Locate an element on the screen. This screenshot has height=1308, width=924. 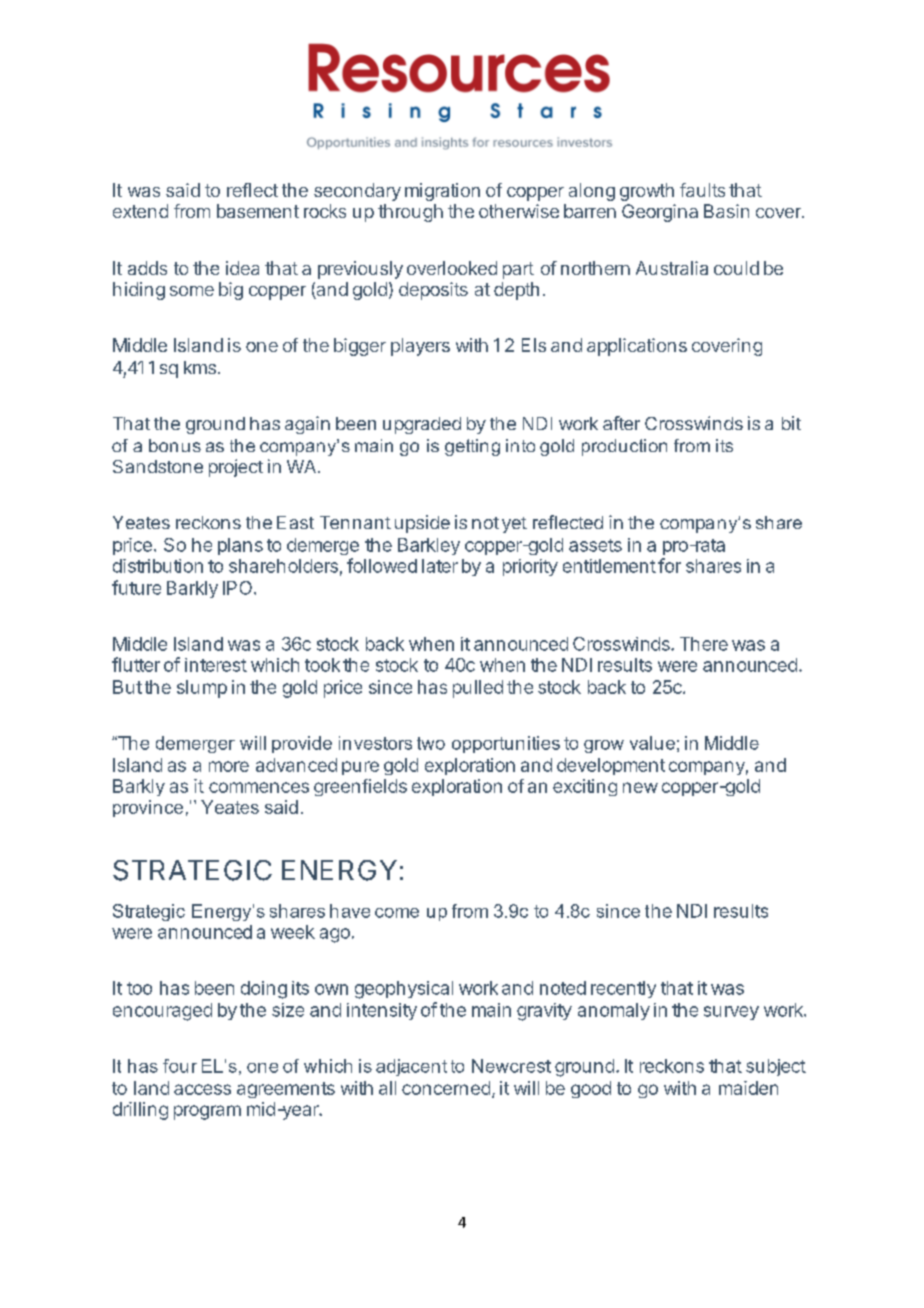
pulled is located at coordinates (478, 689).
